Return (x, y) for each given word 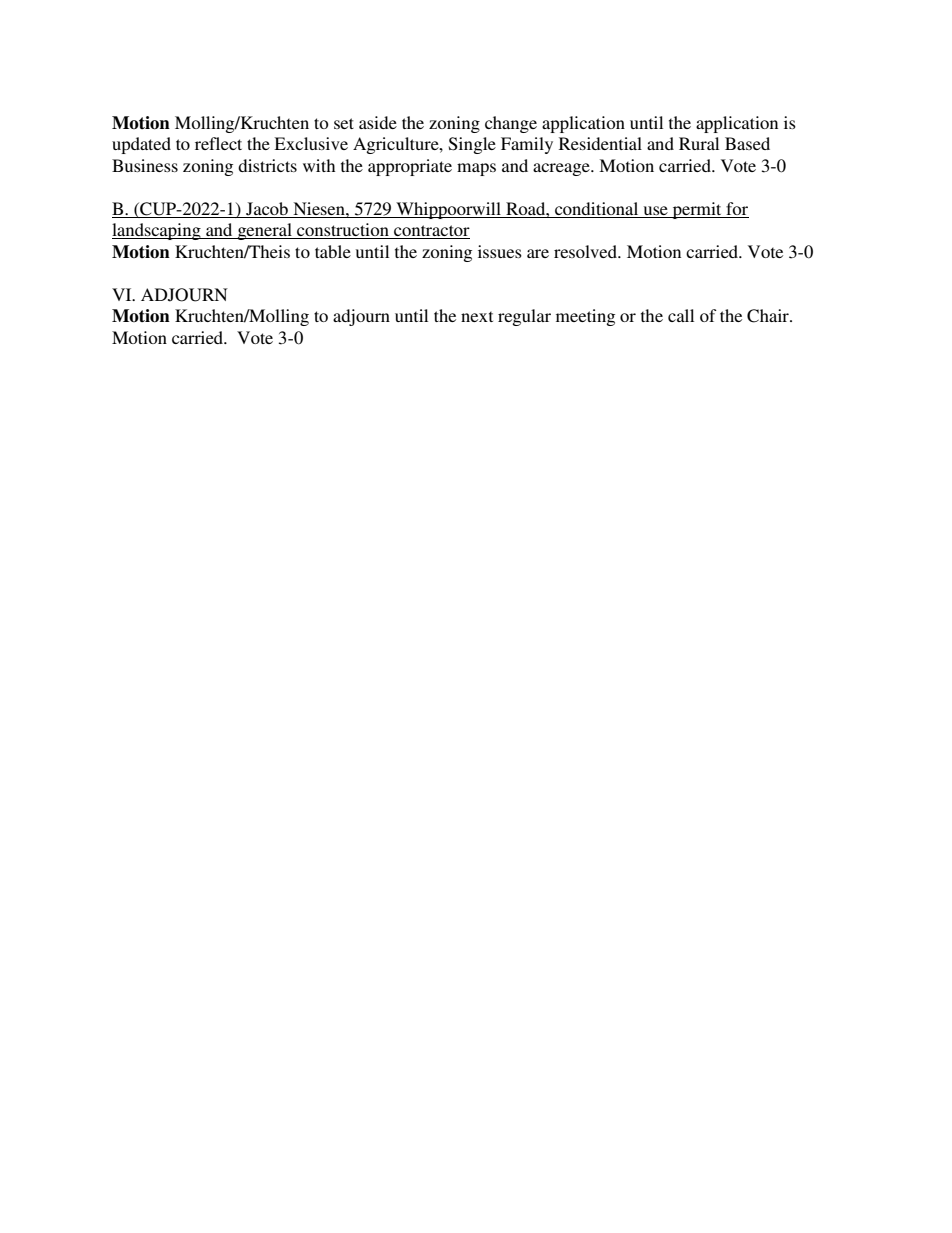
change (511, 124)
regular (524, 317)
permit (697, 210)
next (477, 316)
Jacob (267, 210)
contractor (431, 232)
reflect (218, 143)
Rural (699, 143)
